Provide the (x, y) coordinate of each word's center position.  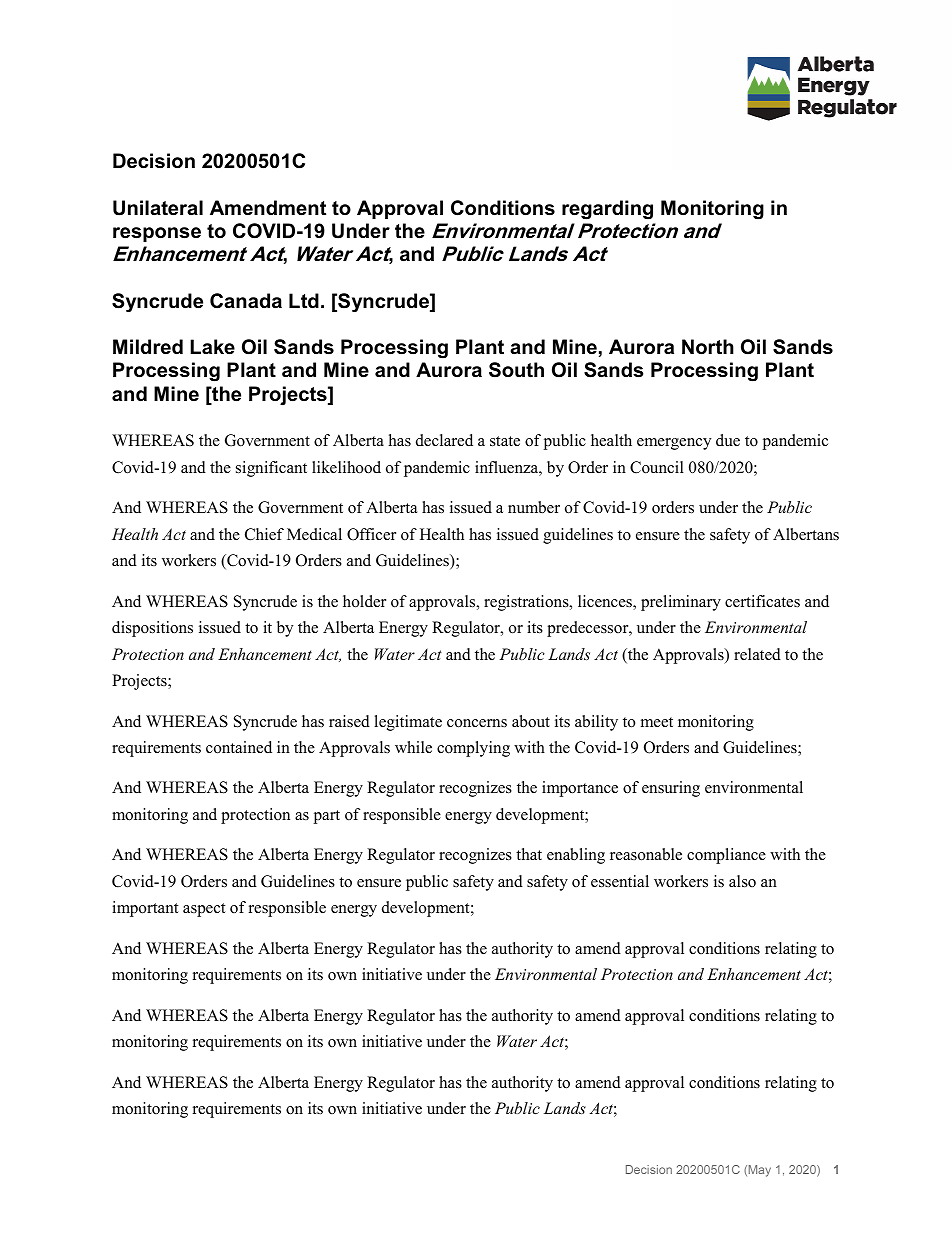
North (708, 347)
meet (657, 722)
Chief (264, 534)
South (516, 370)
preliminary (681, 603)
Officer (371, 534)
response (157, 234)
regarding (607, 210)
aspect (204, 910)
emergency (674, 444)
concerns (477, 723)
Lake (212, 347)
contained (239, 747)
